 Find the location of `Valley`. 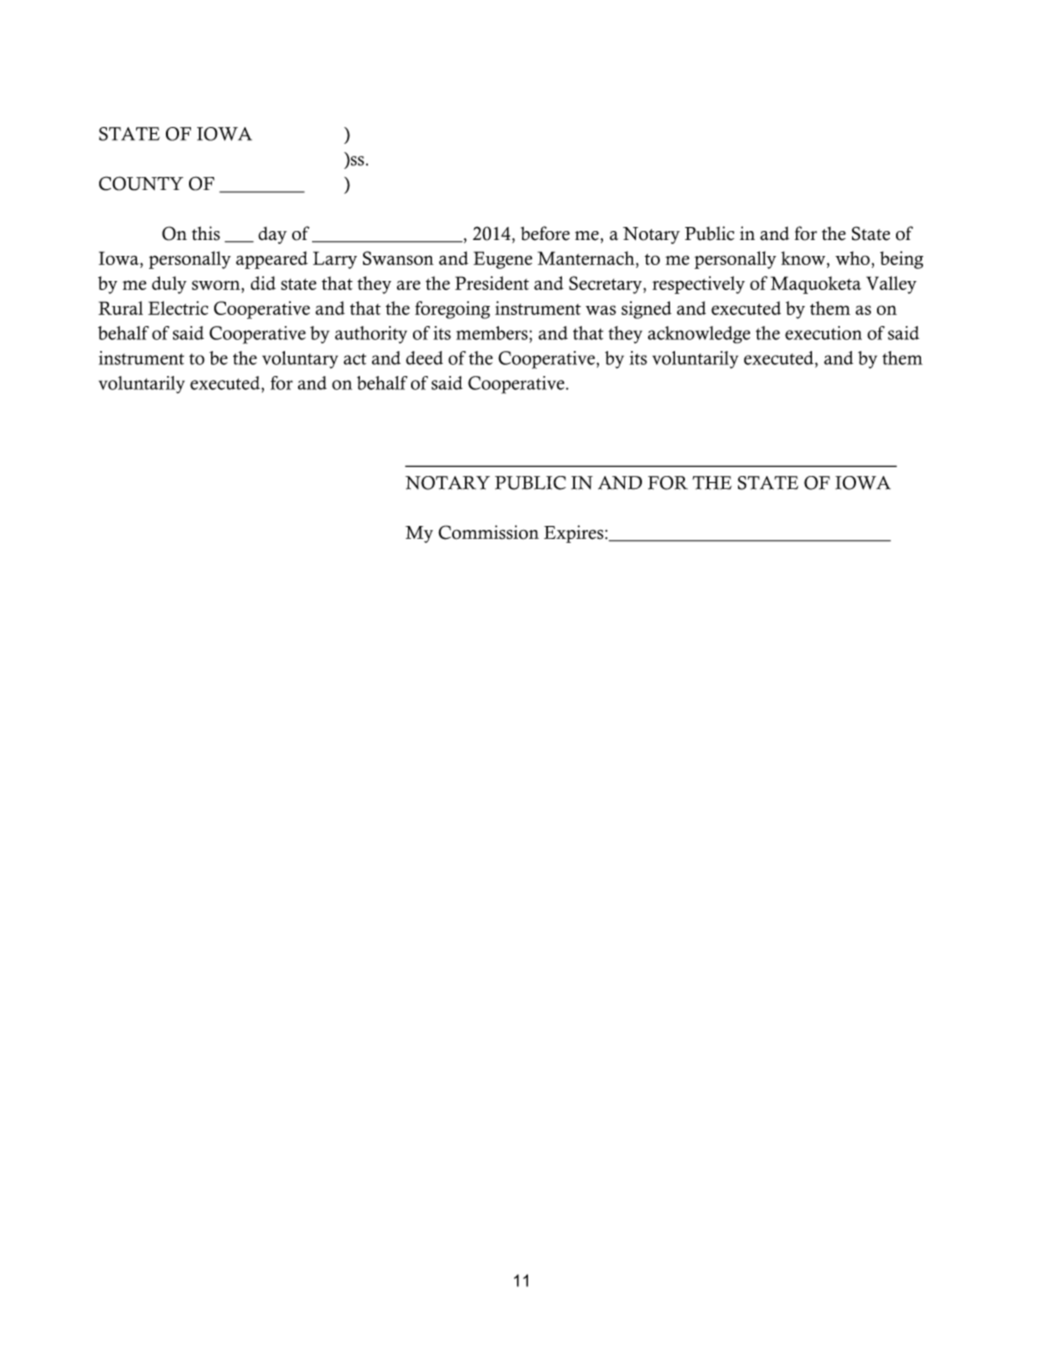

Valley is located at coordinates (891, 285).
